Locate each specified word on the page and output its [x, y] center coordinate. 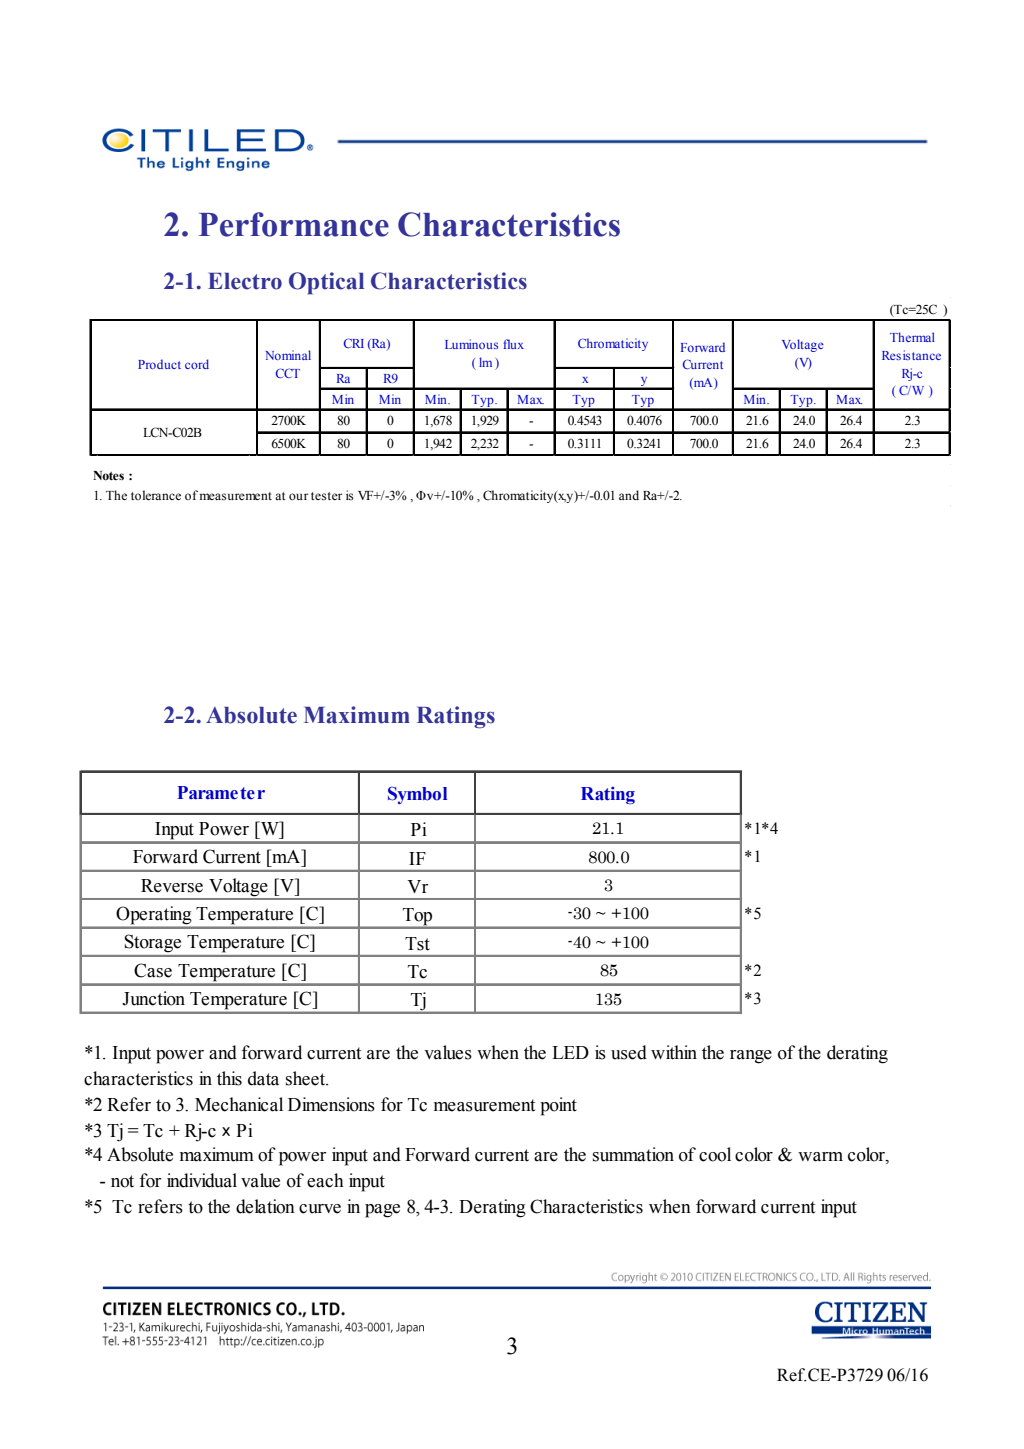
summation [633, 1154]
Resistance [911, 355]
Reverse [172, 886]
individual [202, 1180]
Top [418, 918]
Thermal [912, 337]
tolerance [156, 495]
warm [820, 1157]
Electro [245, 281]
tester [326, 496]
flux [513, 344]
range [751, 1057]
